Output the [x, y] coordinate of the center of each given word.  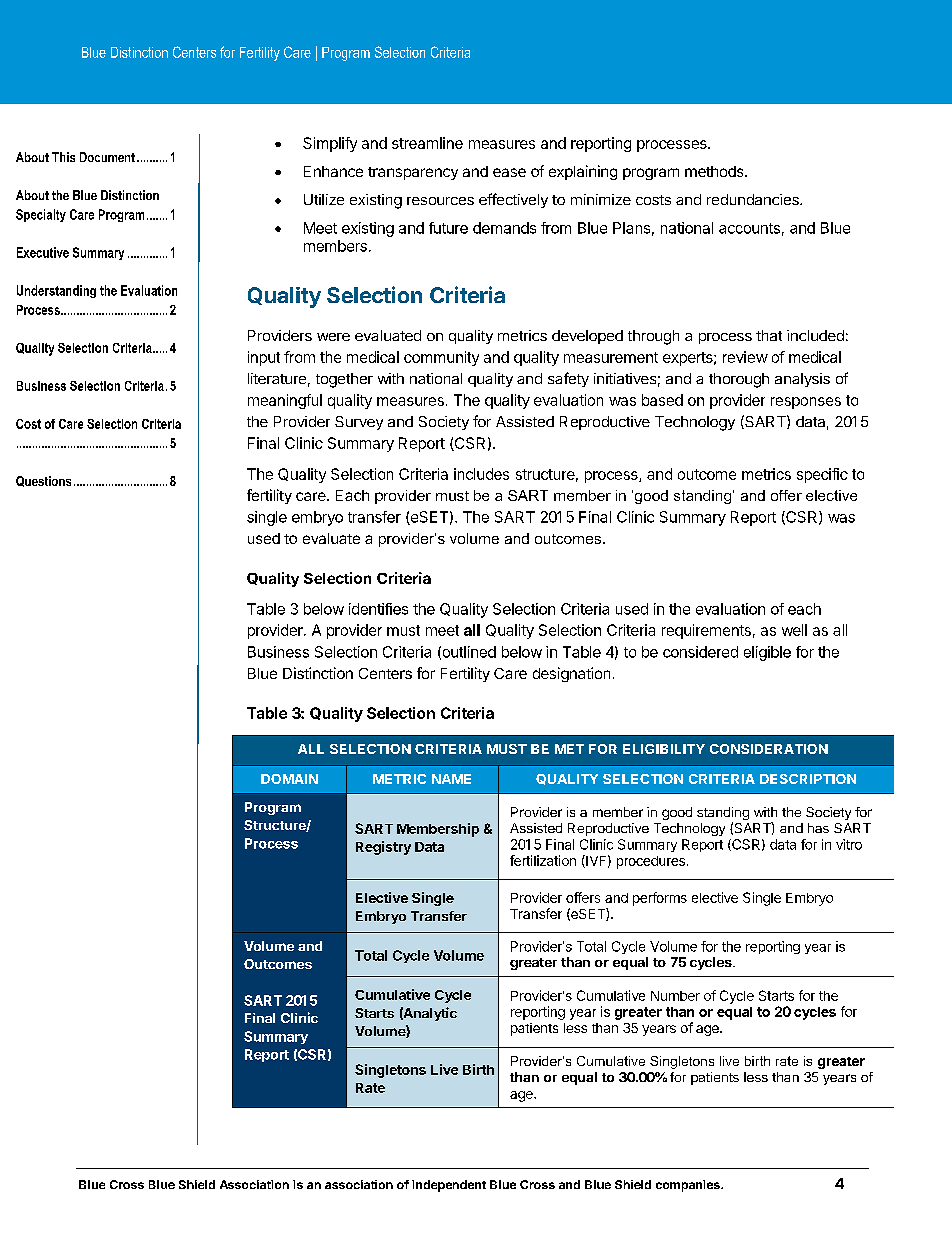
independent [449, 1186]
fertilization [543, 860]
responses [806, 403]
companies [689, 1186]
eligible [767, 653]
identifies [378, 609]
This [63, 157]
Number [675, 996]
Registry [383, 848]
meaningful [285, 401]
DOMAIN [289, 779]
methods [715, 171]
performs [660, 899]
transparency [413, 173]
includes [481, 474]
